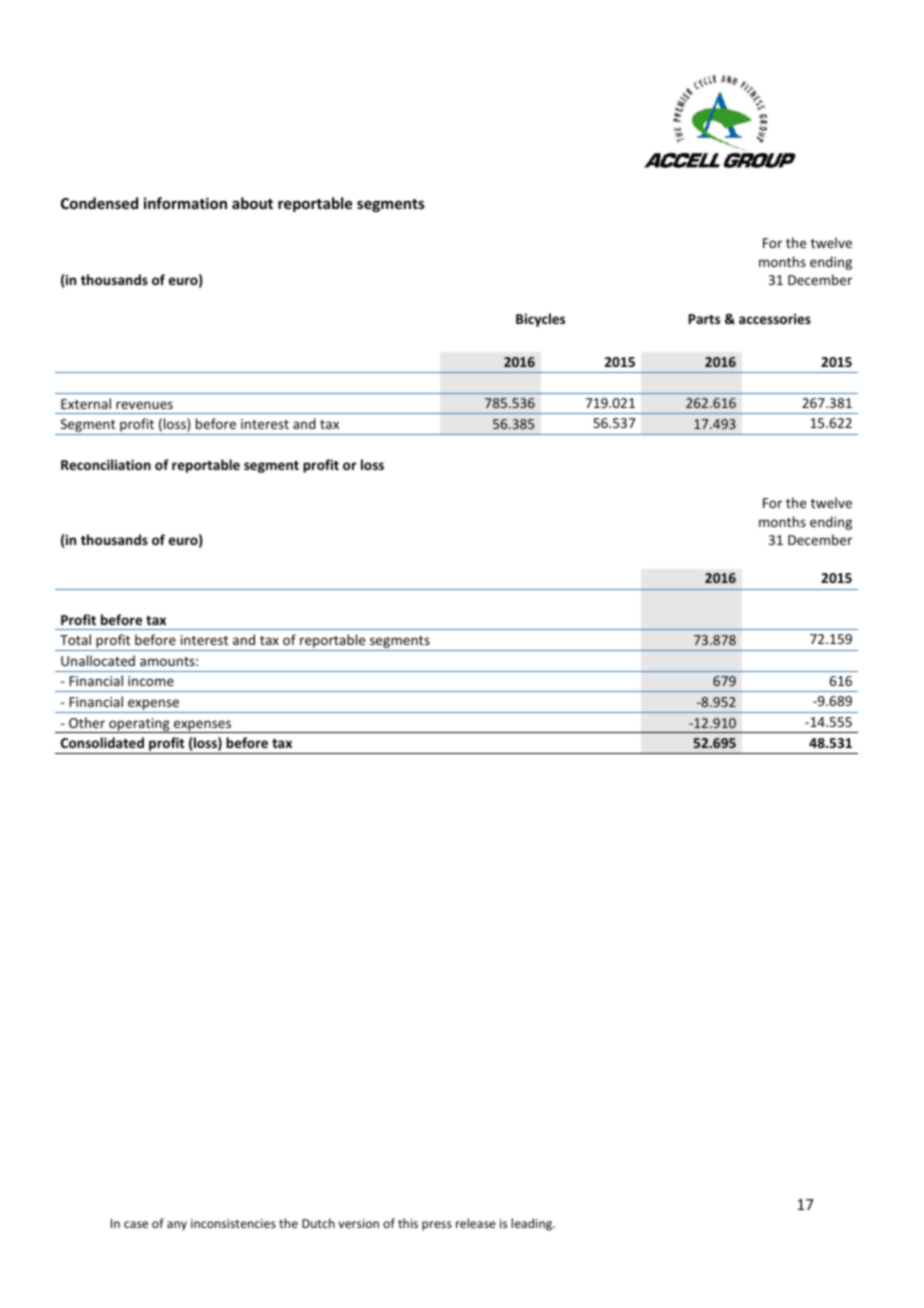 Image resolution: width=924 pixels, height=1308 pixels. I want to click on income, so click(151, 681).
